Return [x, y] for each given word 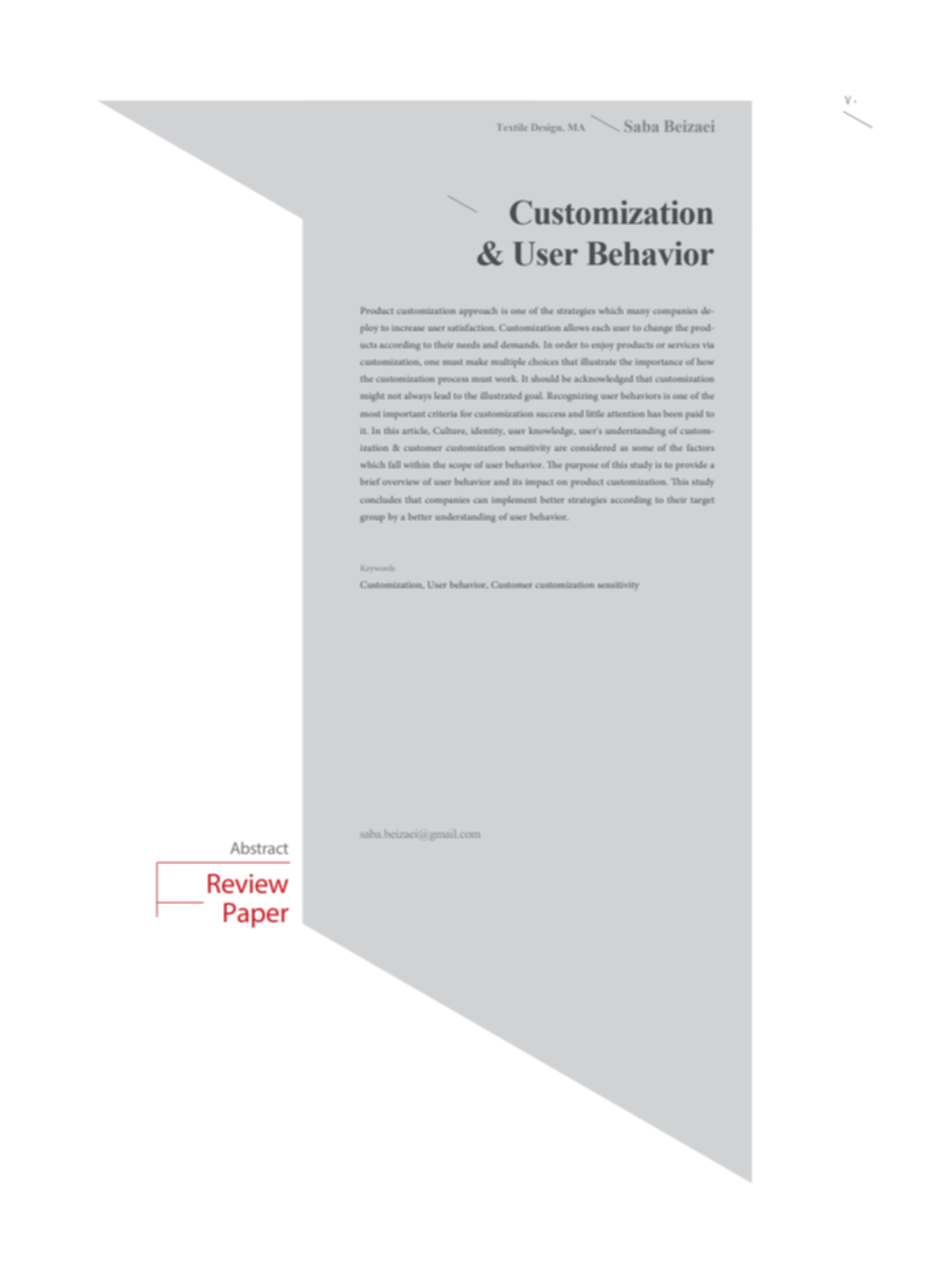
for [466, 413]
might [372, 397]
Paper [256, 915]
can [481, 500]
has [654, 413]
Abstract [259, 848]
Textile [513, 127]
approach [478, 312]
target [702, 502]
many [638, 313]
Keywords [378, 568]
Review [248, 884]
